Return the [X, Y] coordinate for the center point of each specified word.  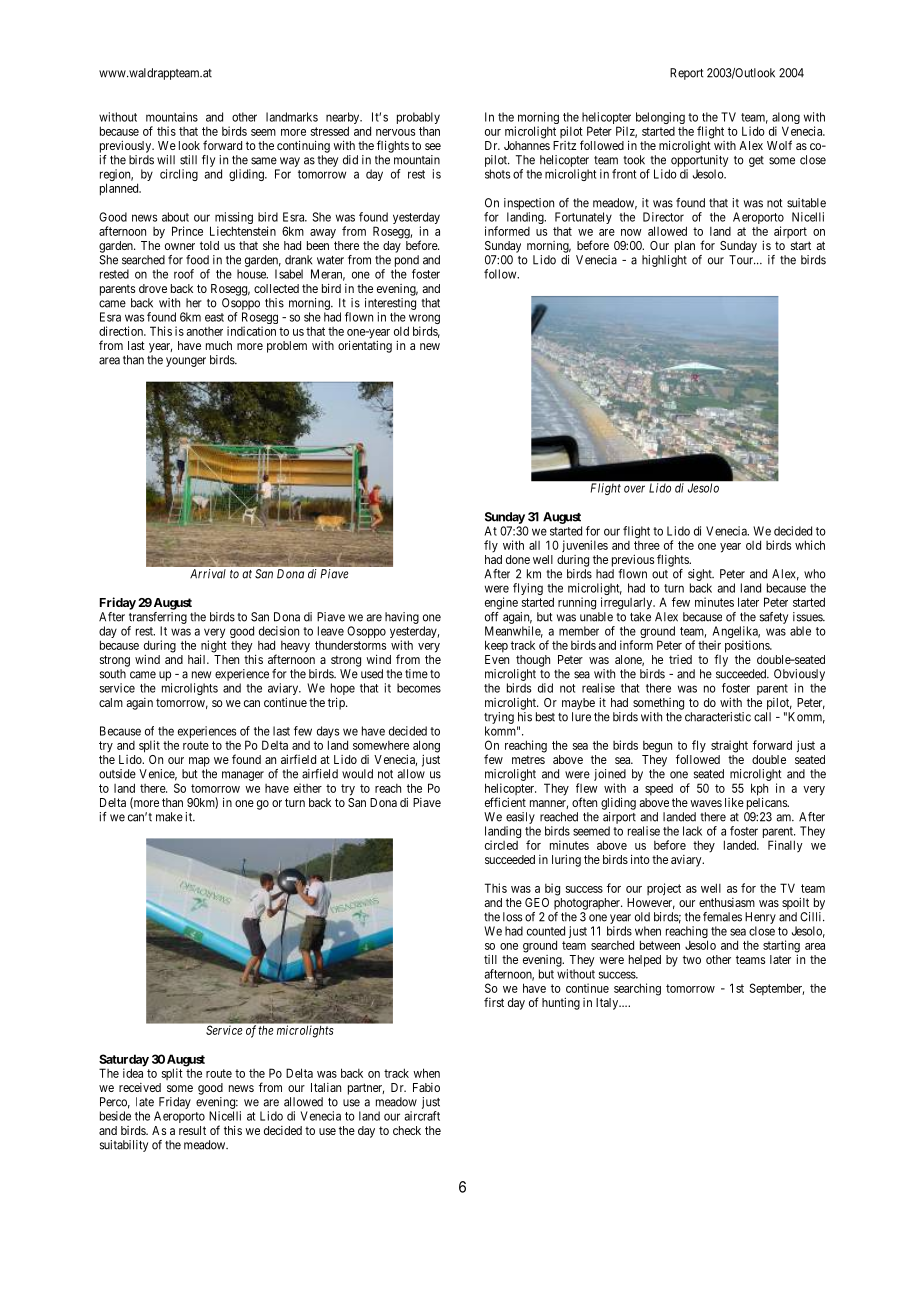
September [777, 989]
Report [686, 74]
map [199, 762]
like [734, 802]
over [634, 489]
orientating [365, 347]
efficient [505, 802]
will [166, 160]
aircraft [422, 1116]
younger [186, 362]
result [192, 1130]
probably [418, 118]
